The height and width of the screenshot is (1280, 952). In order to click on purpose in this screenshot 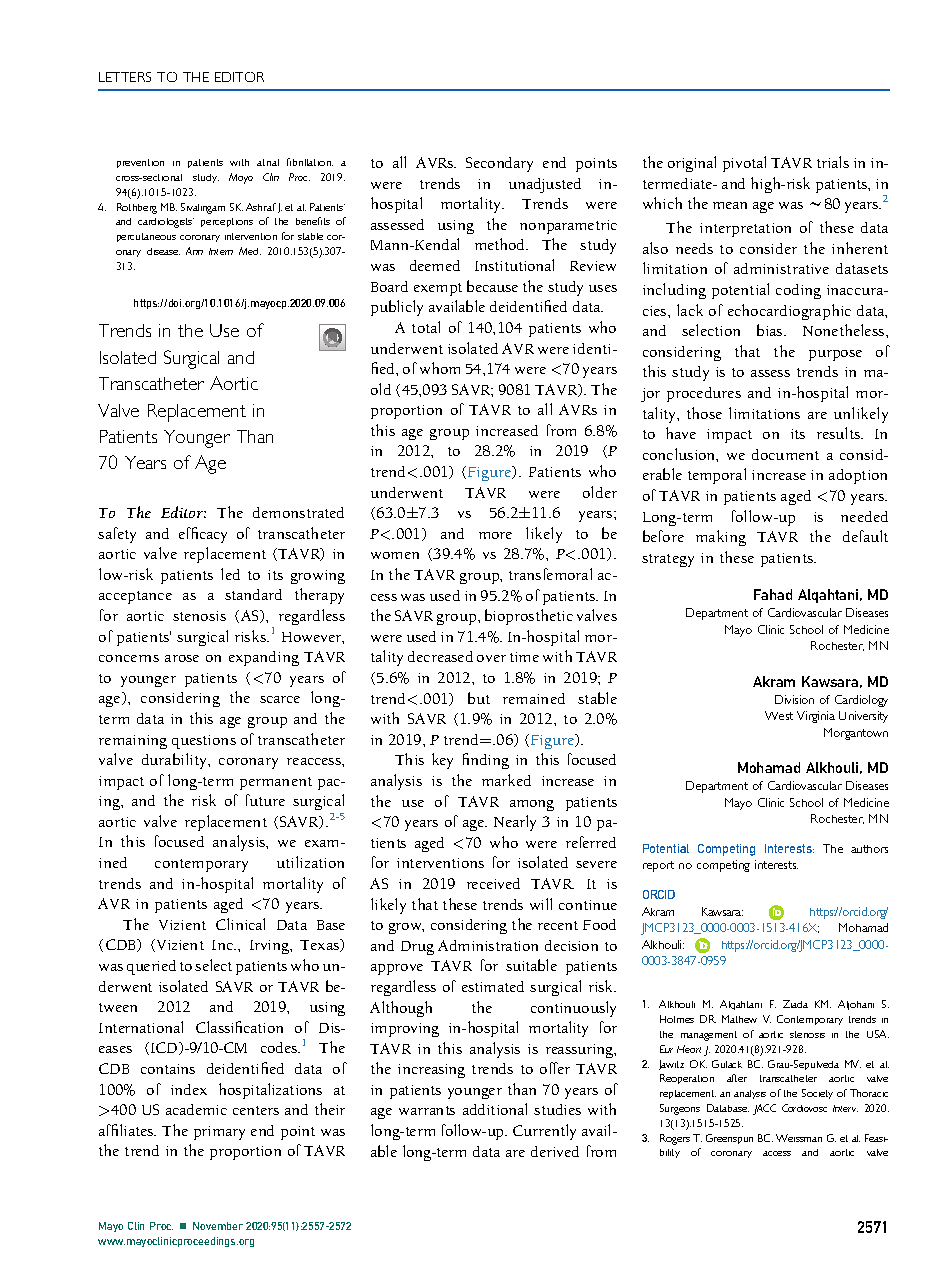, I will do `click(835, 355)`.
